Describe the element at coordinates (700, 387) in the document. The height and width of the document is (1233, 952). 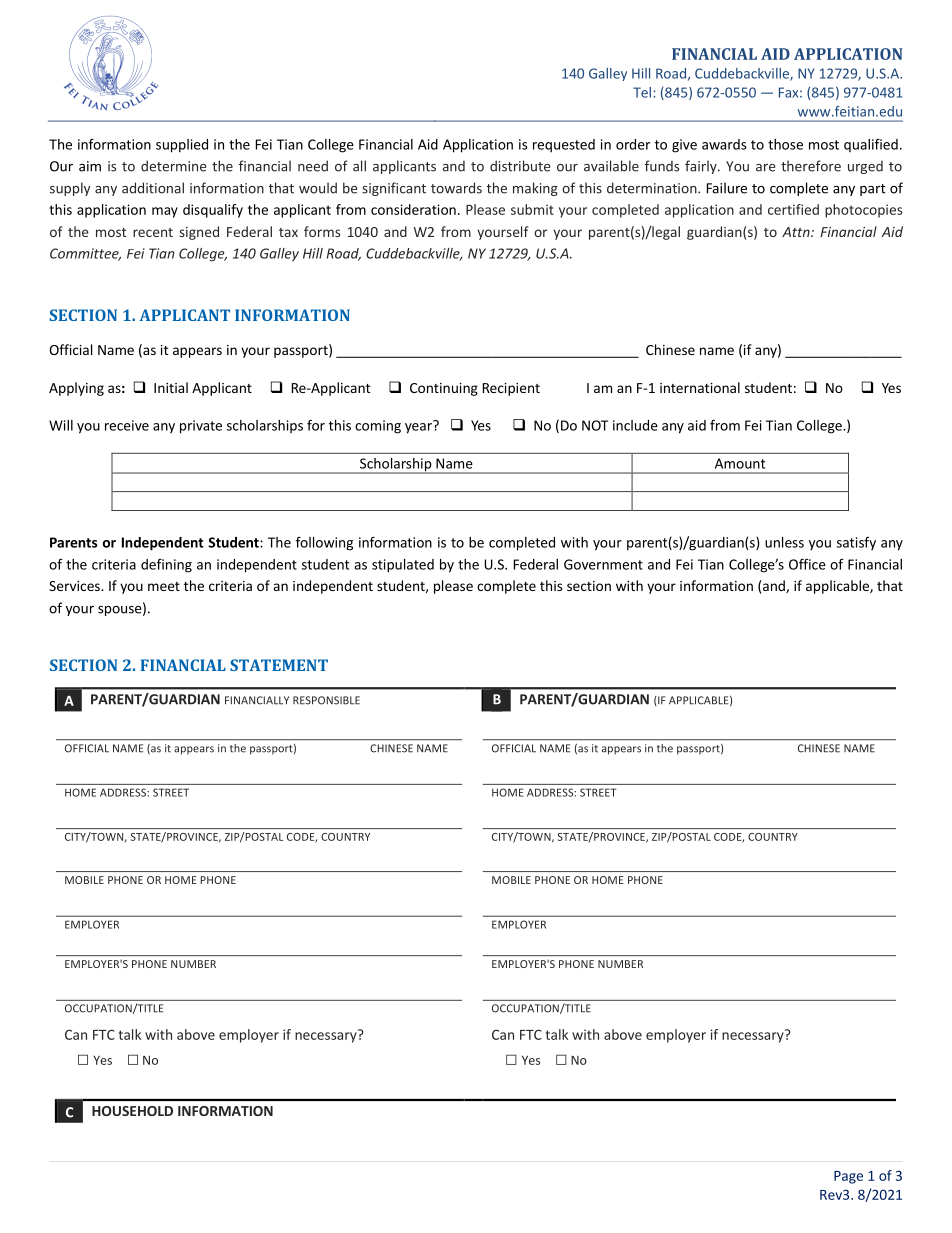
I see `international` at that location.
